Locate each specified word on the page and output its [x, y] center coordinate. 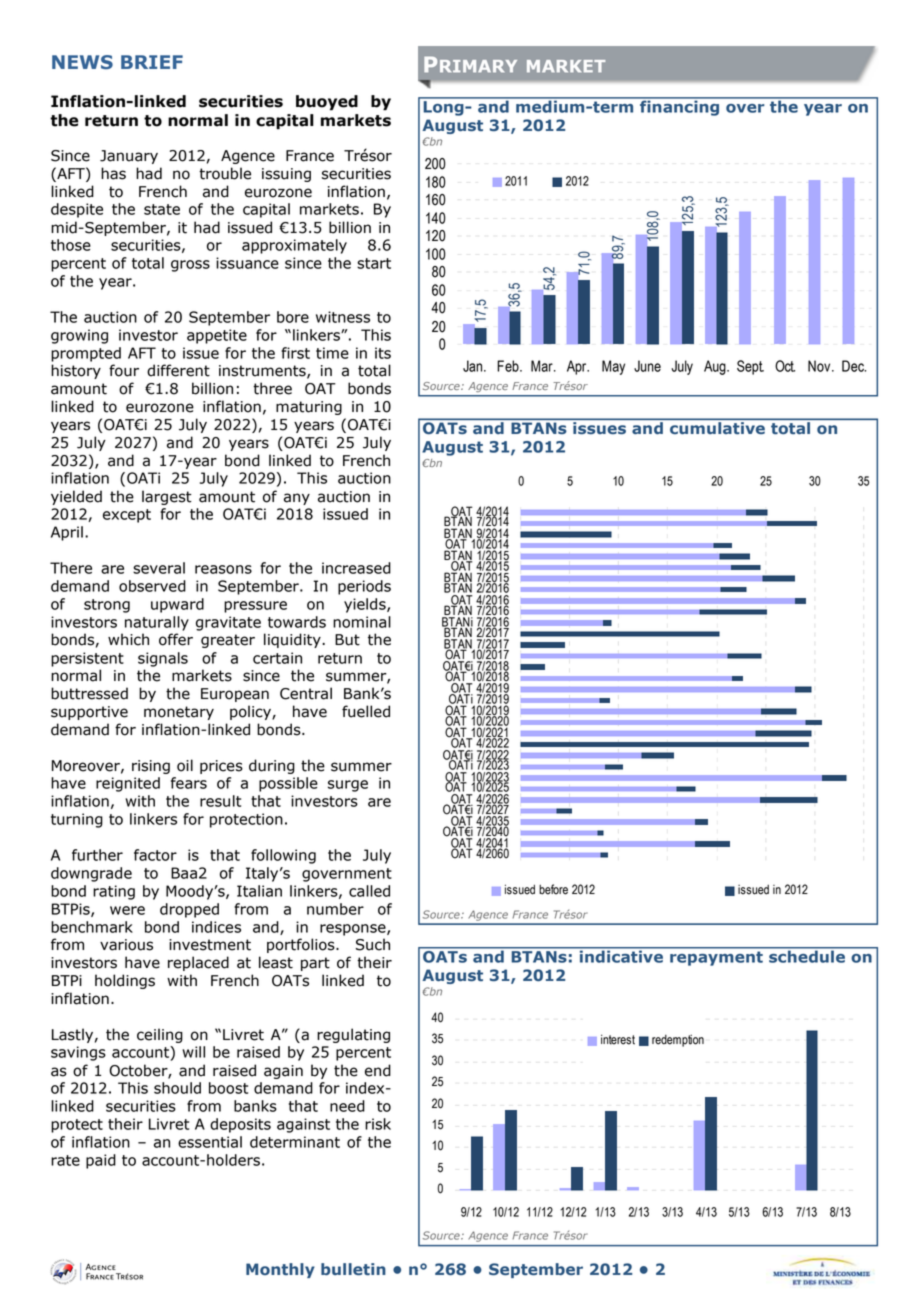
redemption [678, 1040]
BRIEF [152, 62]
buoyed [327, 103]
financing [680, 107]
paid [101, 1161]
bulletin [353, 1269]
